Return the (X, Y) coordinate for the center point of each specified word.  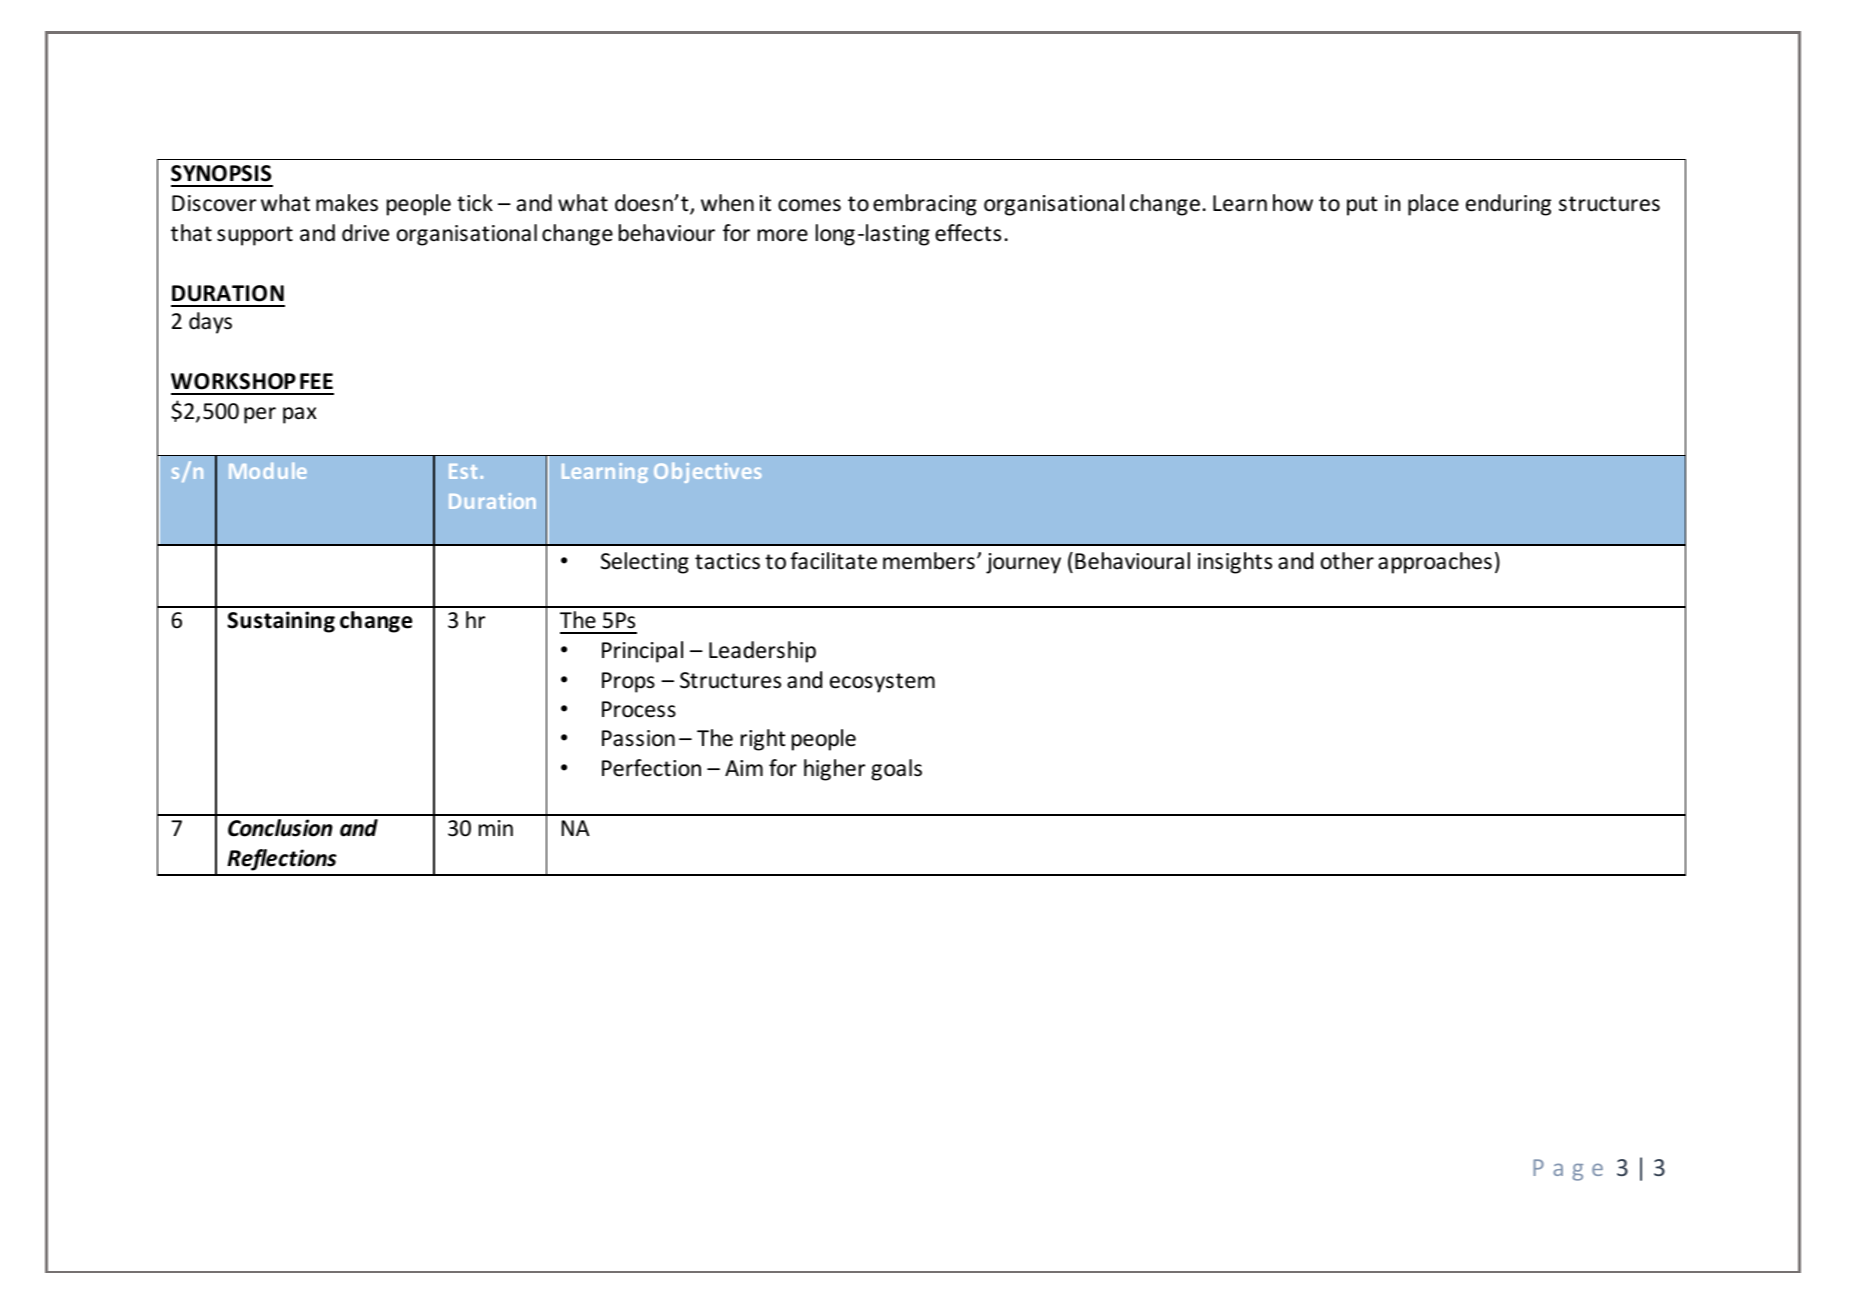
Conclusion (280, 828)
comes (809, 205)
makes (347, 203)
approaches (1435, 563)
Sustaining (281, 622)
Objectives (707, 473)
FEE (316, 381)
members (929, 561)
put (1362, 206)
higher (834, 770)
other (1347, 561)
